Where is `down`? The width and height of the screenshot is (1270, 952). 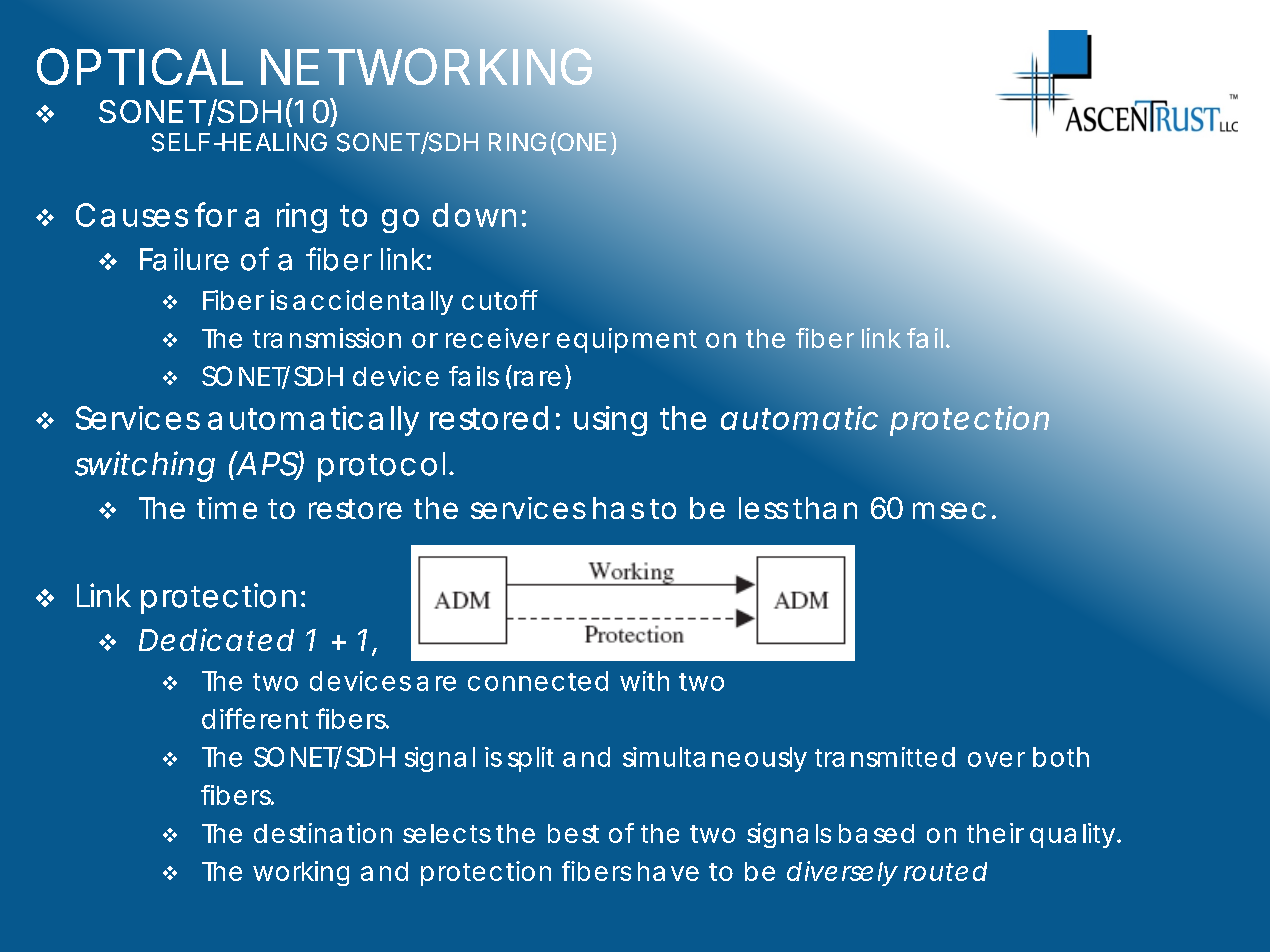
down is located at coordinates (474, 215).
